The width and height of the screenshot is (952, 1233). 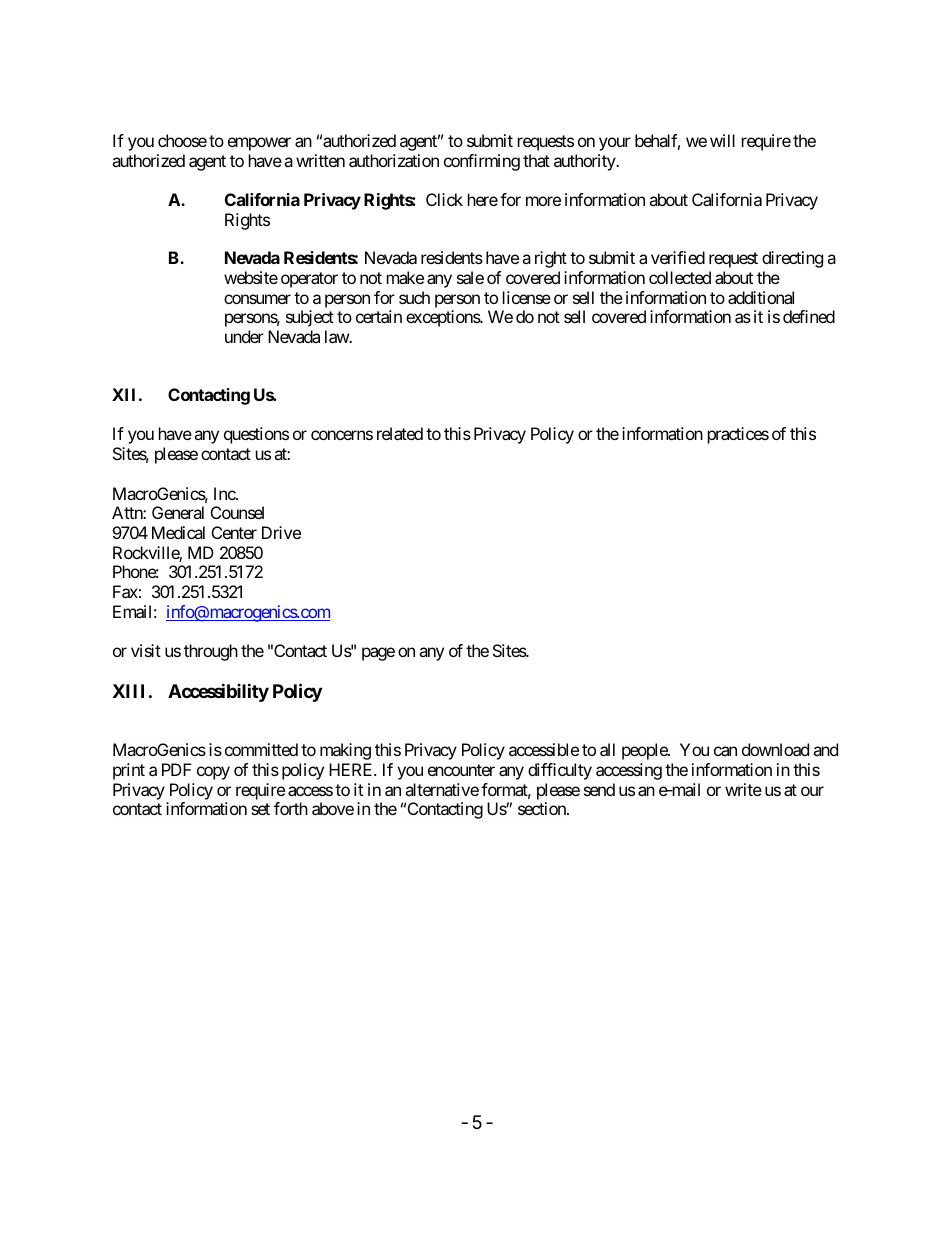 What do you see at coordinates (259, 144) in the screenshot?
I see `empower` at bounding box center [259, 144].
